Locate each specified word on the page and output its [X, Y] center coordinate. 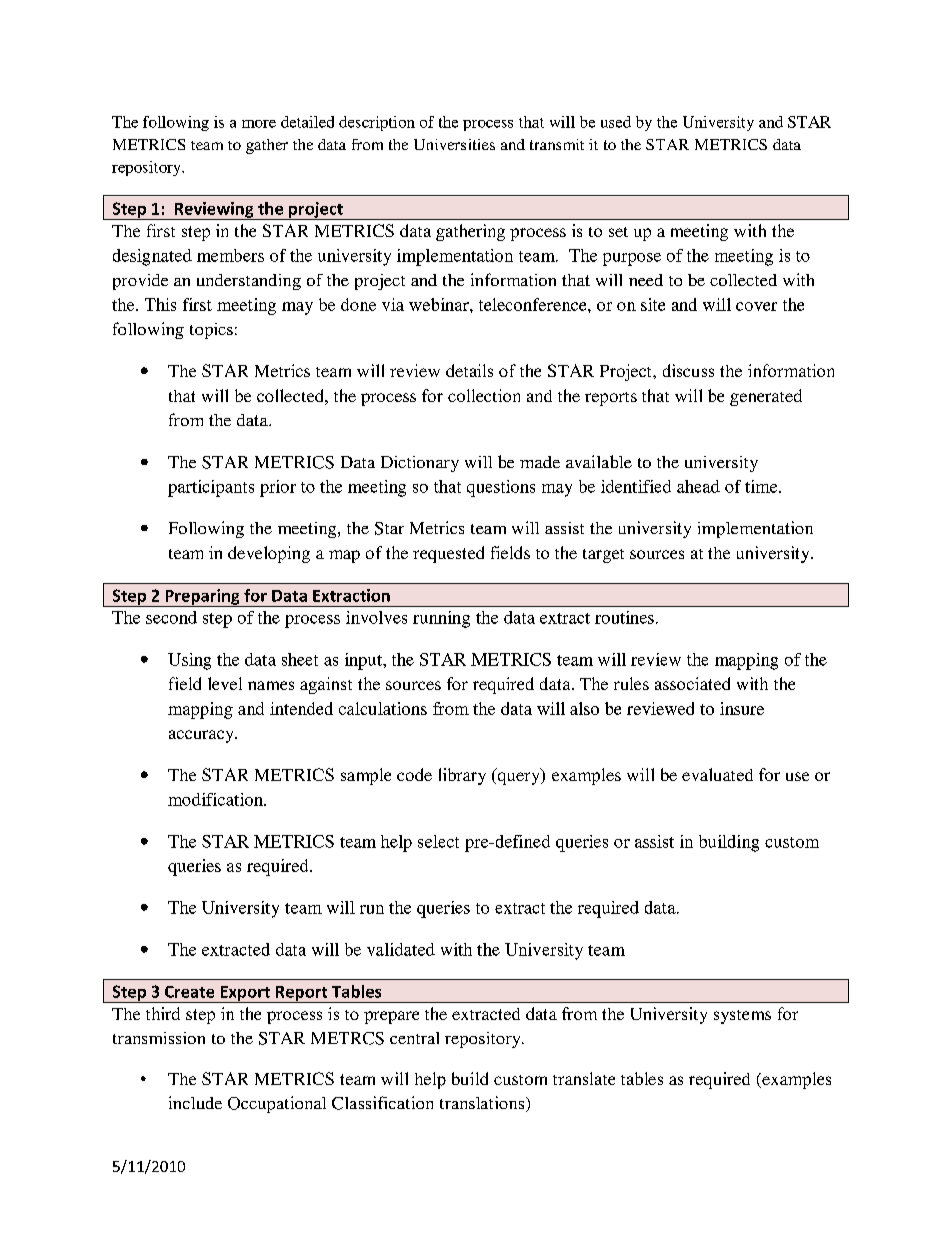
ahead [698, 486]
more [259, 124]
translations [483, 1104]
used [616, 122]
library [462, 776]
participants [211, 488]
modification [216, 799]
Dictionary [420, 464]
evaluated [717, 774]
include [195, 1102]
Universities [454, 144]
